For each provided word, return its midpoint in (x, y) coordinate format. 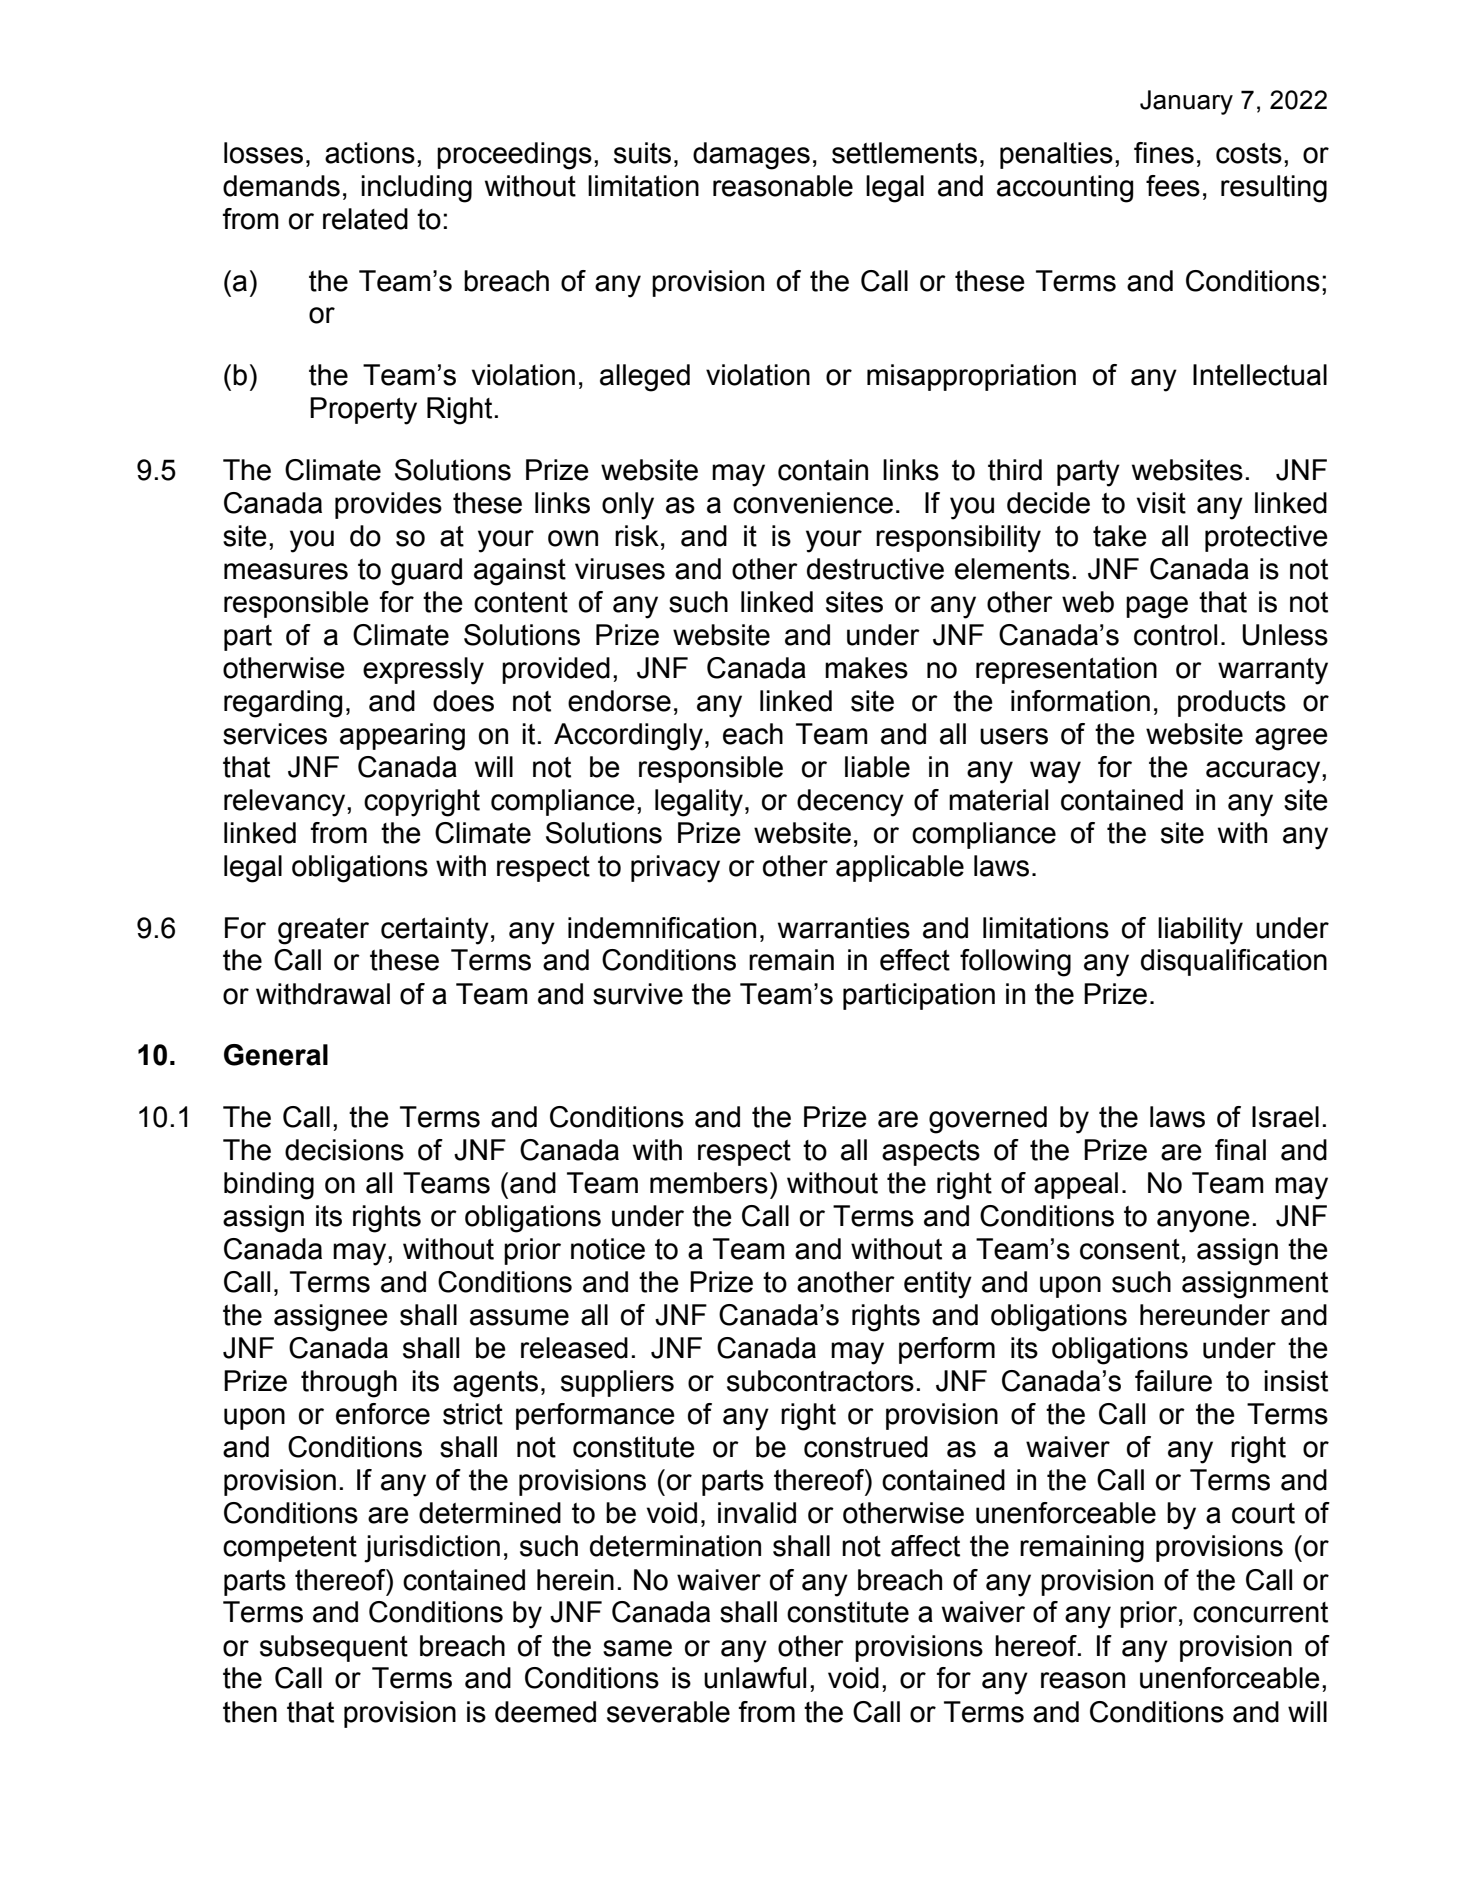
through (349, 1384)
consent (1130, 1249)
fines (1164, 153)
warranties (844, 928)
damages (751, 156)
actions (370, 153)
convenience (813, 503)
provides (388, 505)
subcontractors (820, 1381)
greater (323, 931)
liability (1200, 931)
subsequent (334, 1648)
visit (1161, 503)
